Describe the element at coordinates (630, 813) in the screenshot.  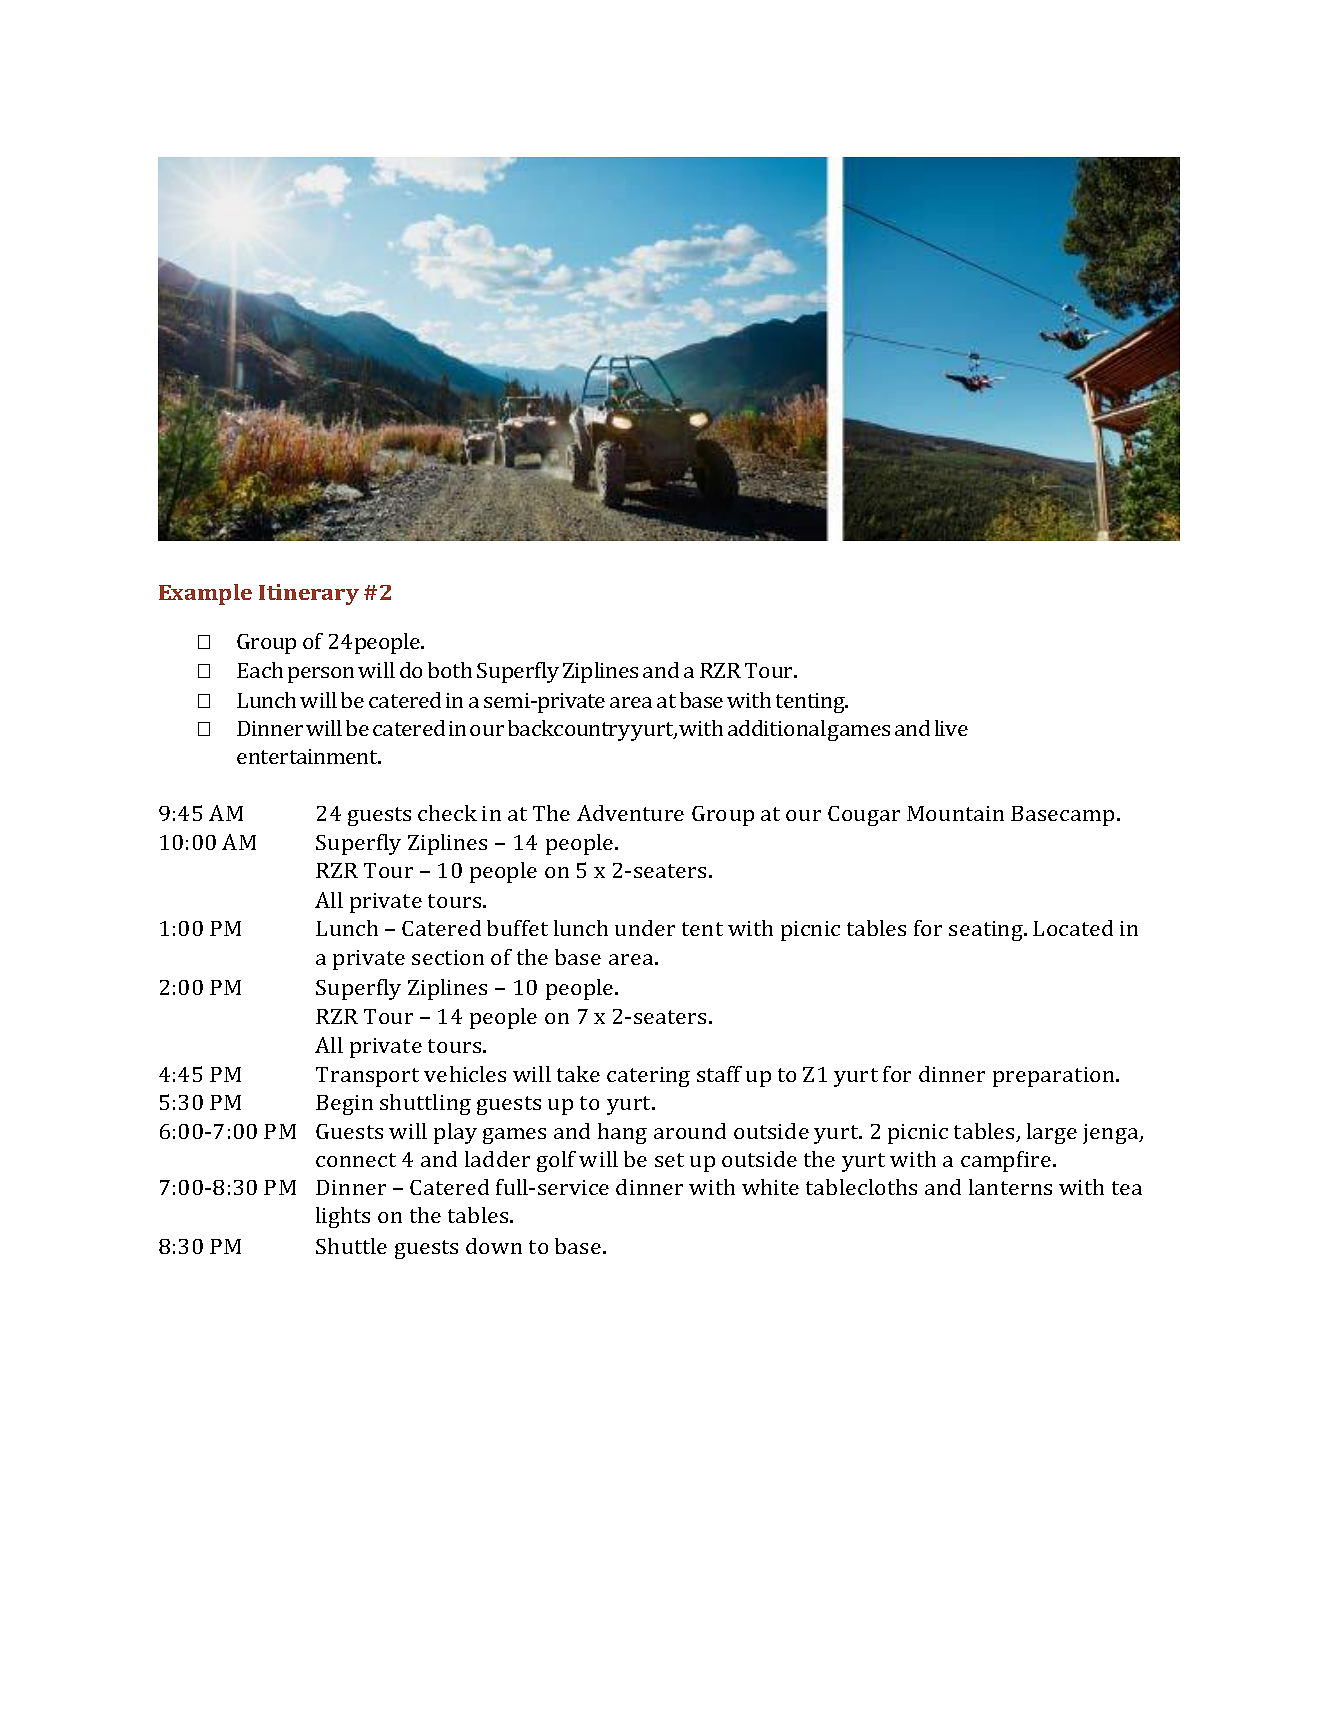
I see `Adventure` at that location.
